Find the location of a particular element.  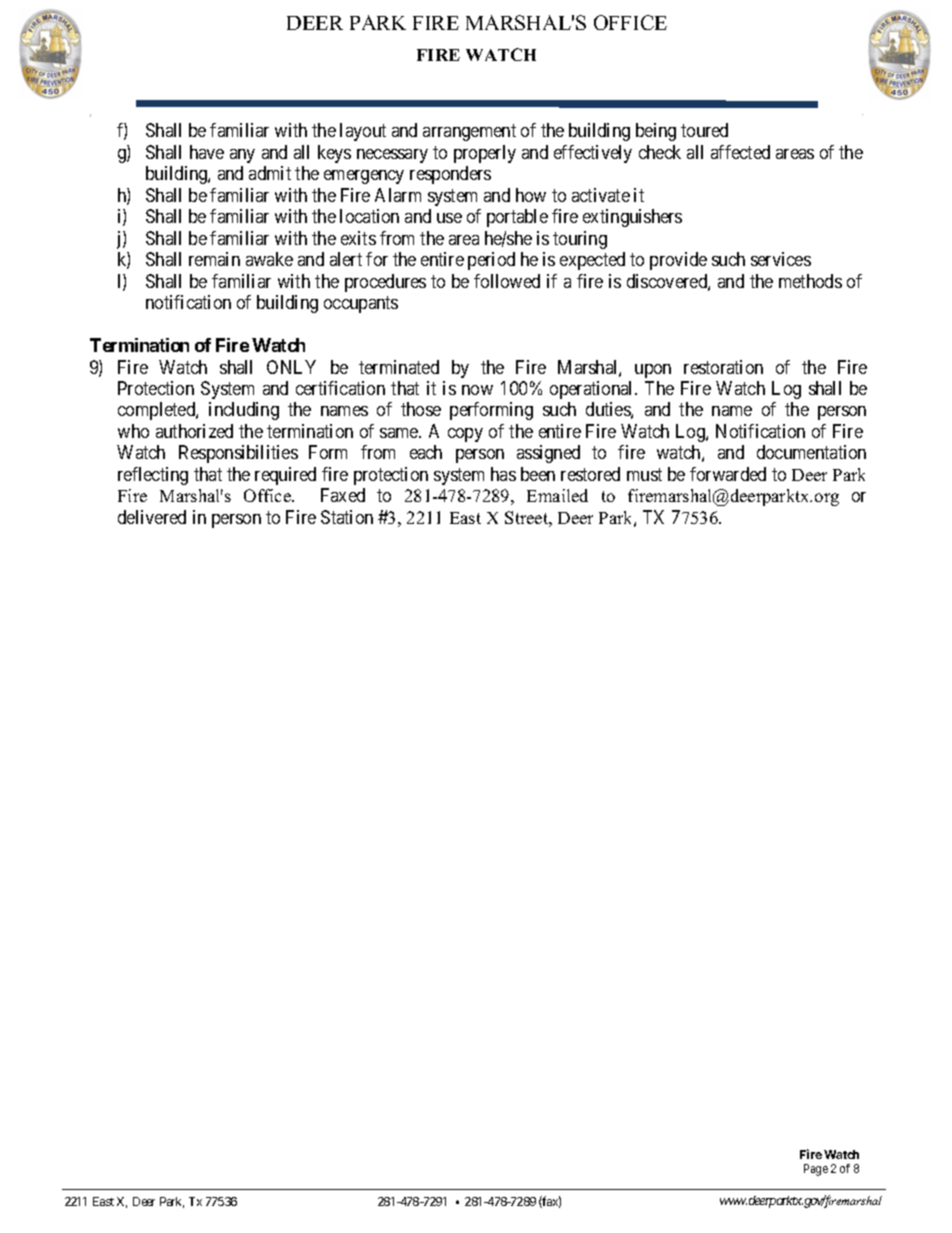

properly is located at coordinates (485, 154).
